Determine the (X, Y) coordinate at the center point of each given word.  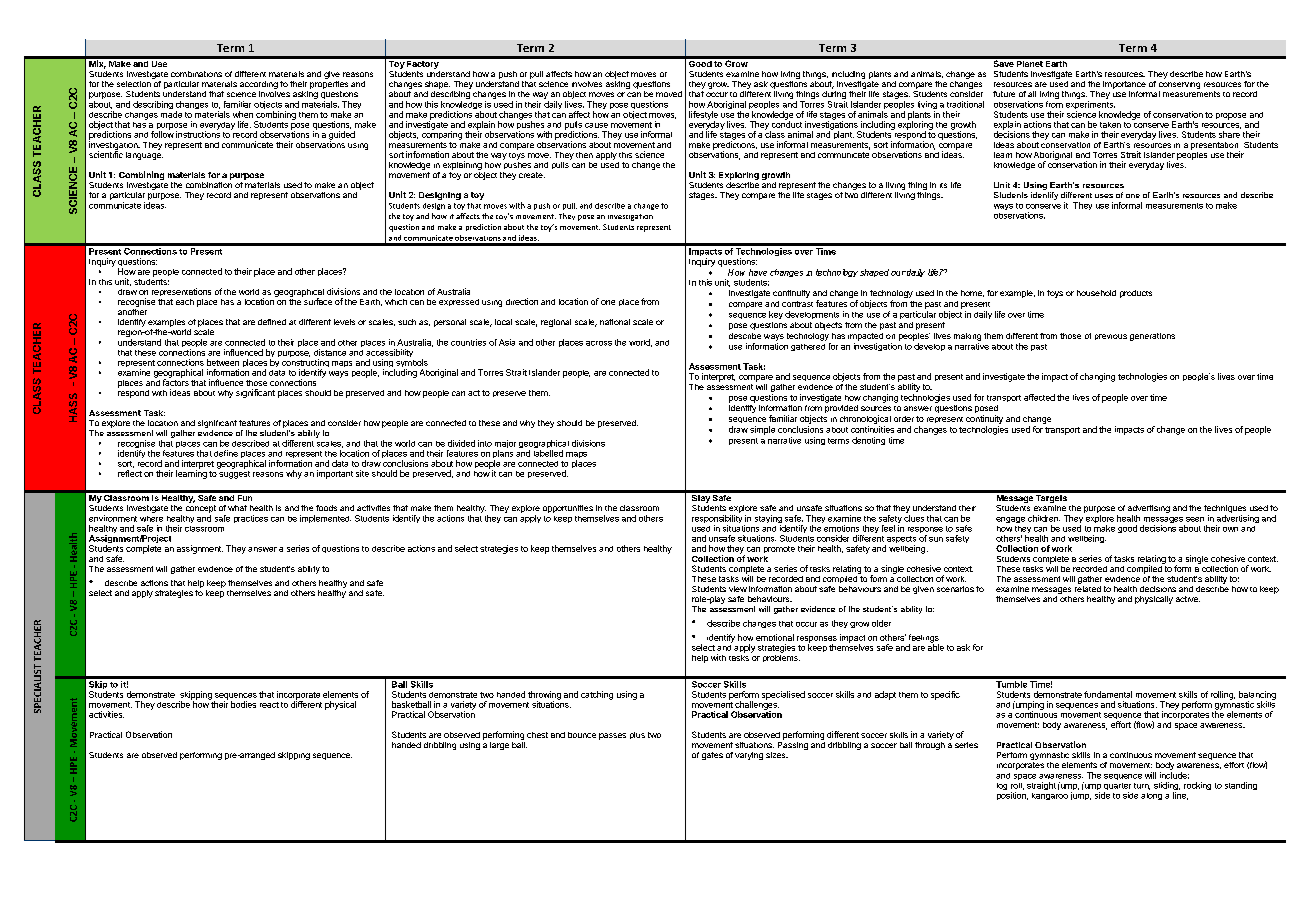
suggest (234, 473)
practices (251, 519)
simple (762, 430)
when (243, 114)
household (1096, 293)
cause (596, 125)
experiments (1090, 106)
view (738, 589)
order (904, 419)
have (758, 272)
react (269, 705)
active (1188, 599)
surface (317, 300)
